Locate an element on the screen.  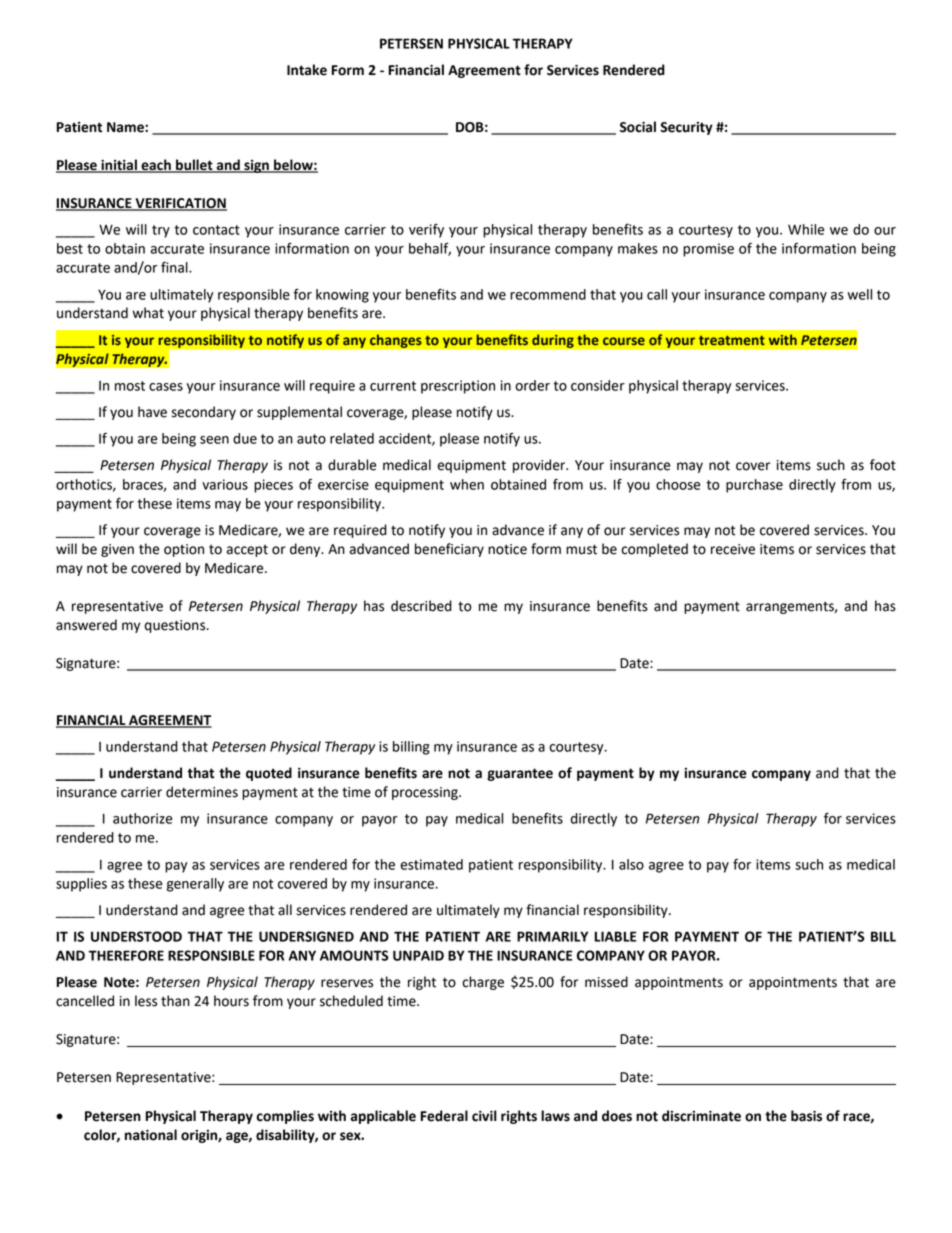
national is located at coordinates (151, 1135).
